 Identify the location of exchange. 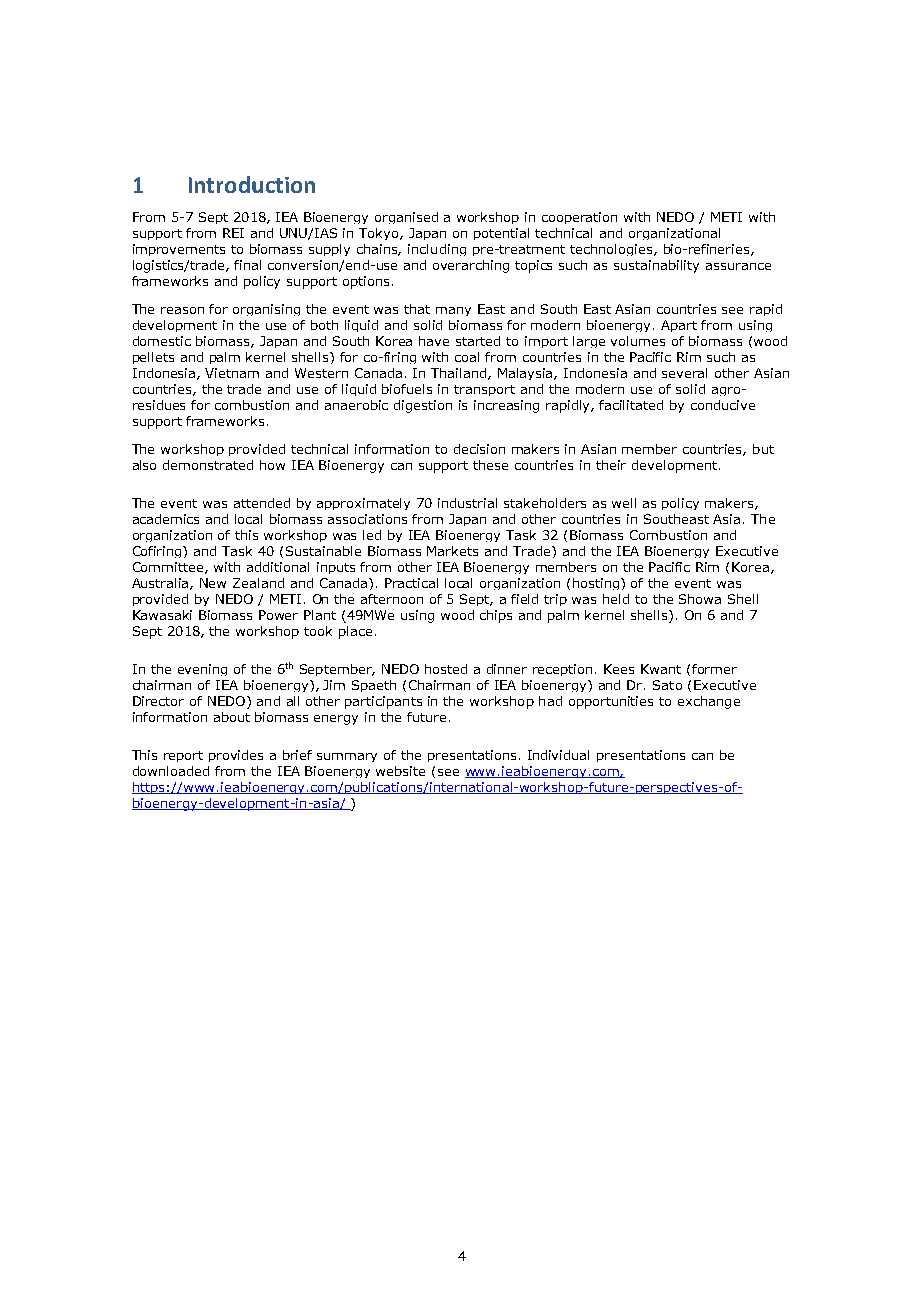
(709, 702).
